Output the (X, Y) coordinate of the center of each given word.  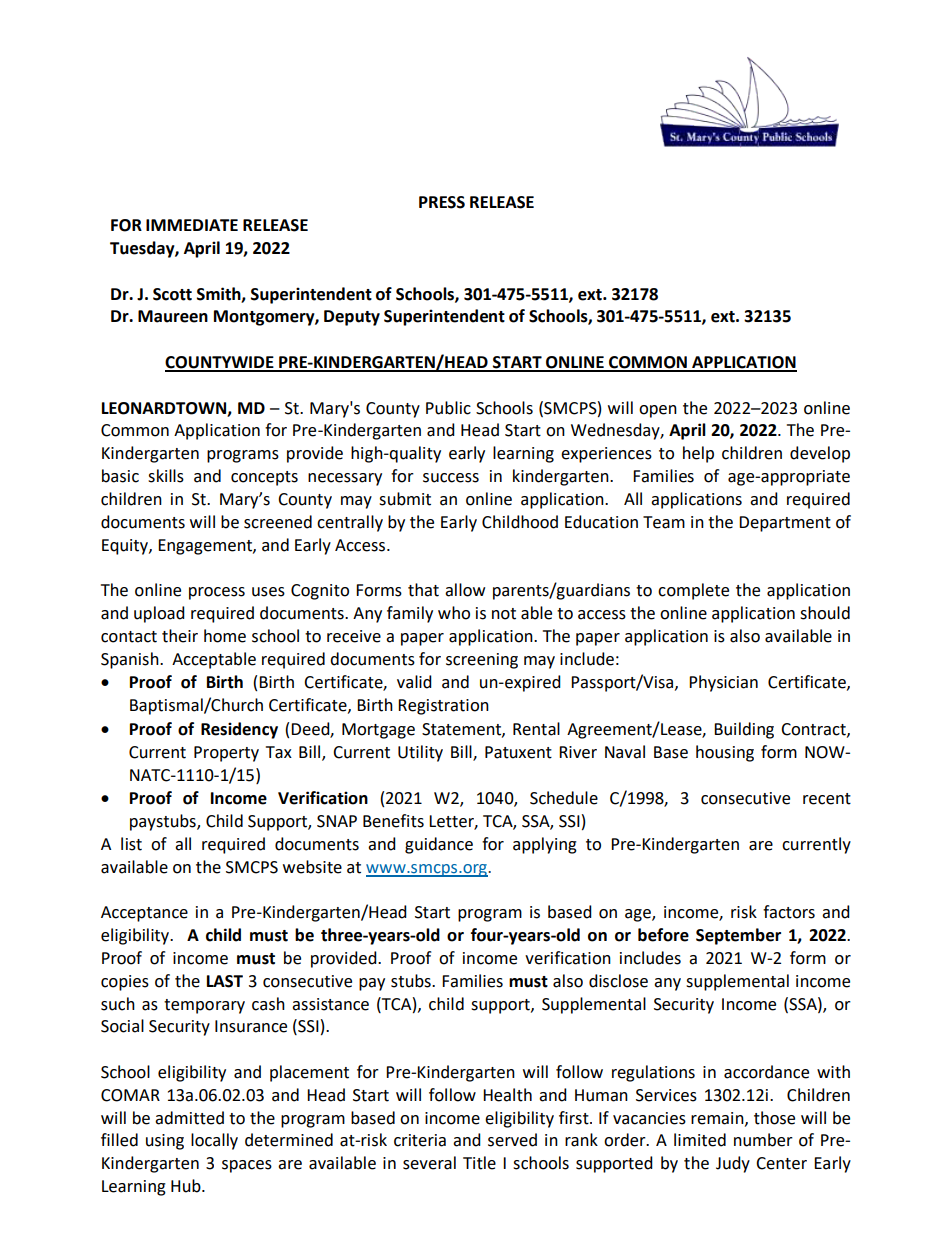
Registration (443, 707)
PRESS (442, 202)
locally (214, 1141)
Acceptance (144, 914)
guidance (439, 845)
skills (166, 476)
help (698, 454)
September (738, 936)
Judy (733, 1164)
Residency (239, 730)
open (658, 411)
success (451, 478)
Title (479, 1163)
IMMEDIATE (192, 225)
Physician (723, 683)
